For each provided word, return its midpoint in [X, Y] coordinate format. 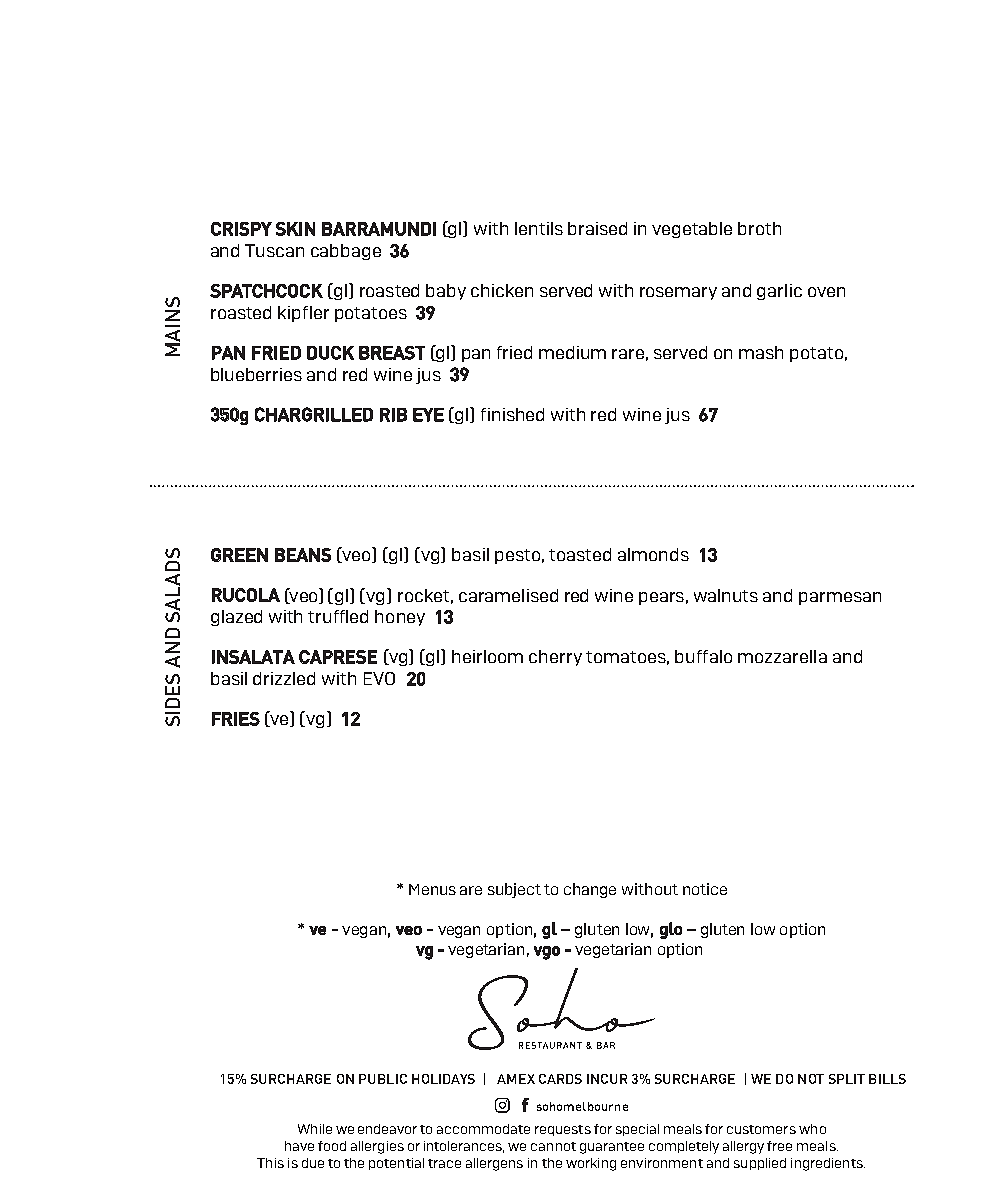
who [812, 1129]
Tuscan [274, 250]
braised [597, 228]
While [315, 1129]
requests [563, 1130]
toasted [580, 554]
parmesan [840, 598]
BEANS [303, 555]
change [590, 890]
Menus [432, 889]
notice [705, 889]
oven [826, 292]
